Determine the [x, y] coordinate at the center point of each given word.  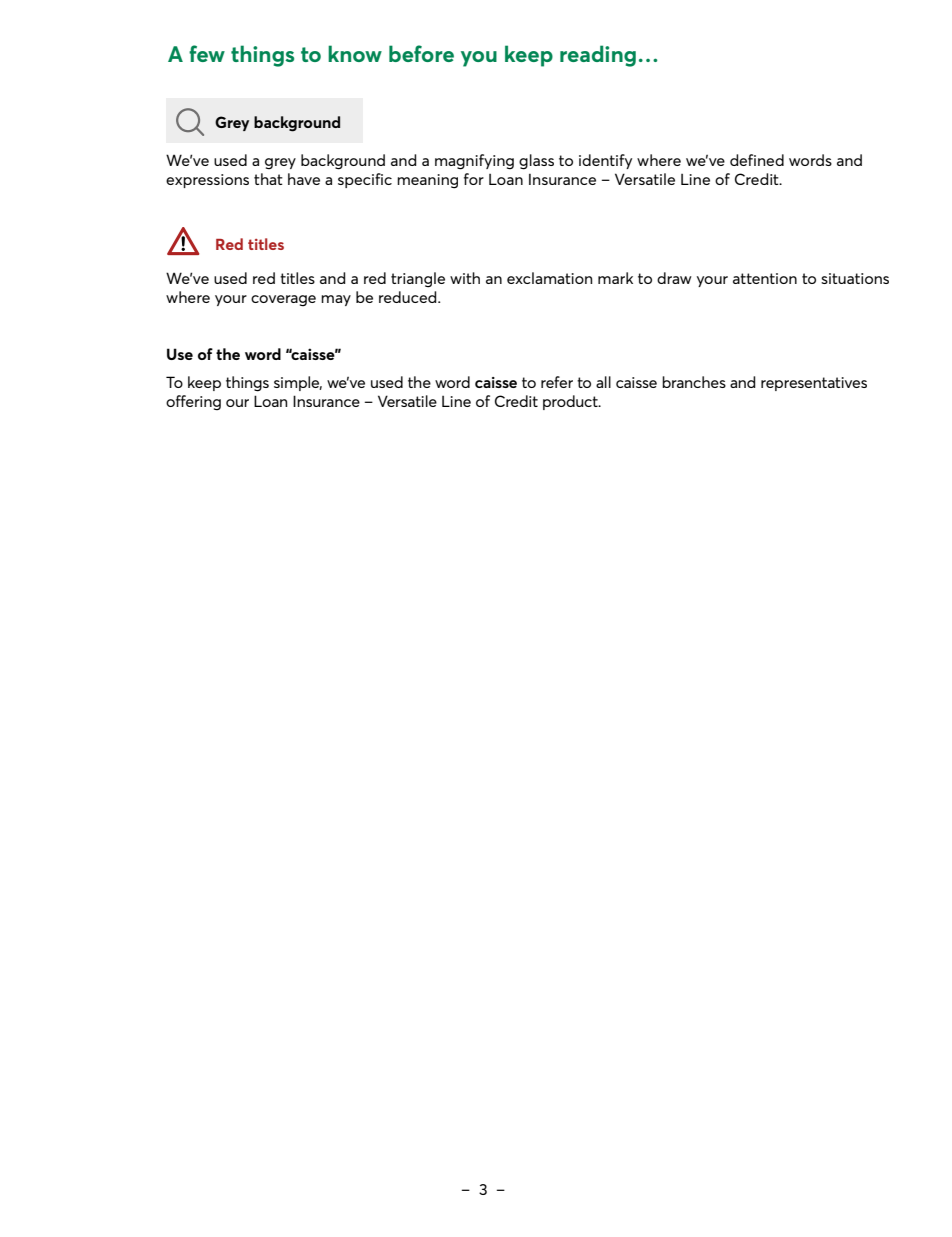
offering [193, 402]
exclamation [549, 278]
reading [598, 56]
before [421, 53]
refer [557, 382]
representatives [814, 384]
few [207, 53]
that [268, 179]
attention [765, 278]
